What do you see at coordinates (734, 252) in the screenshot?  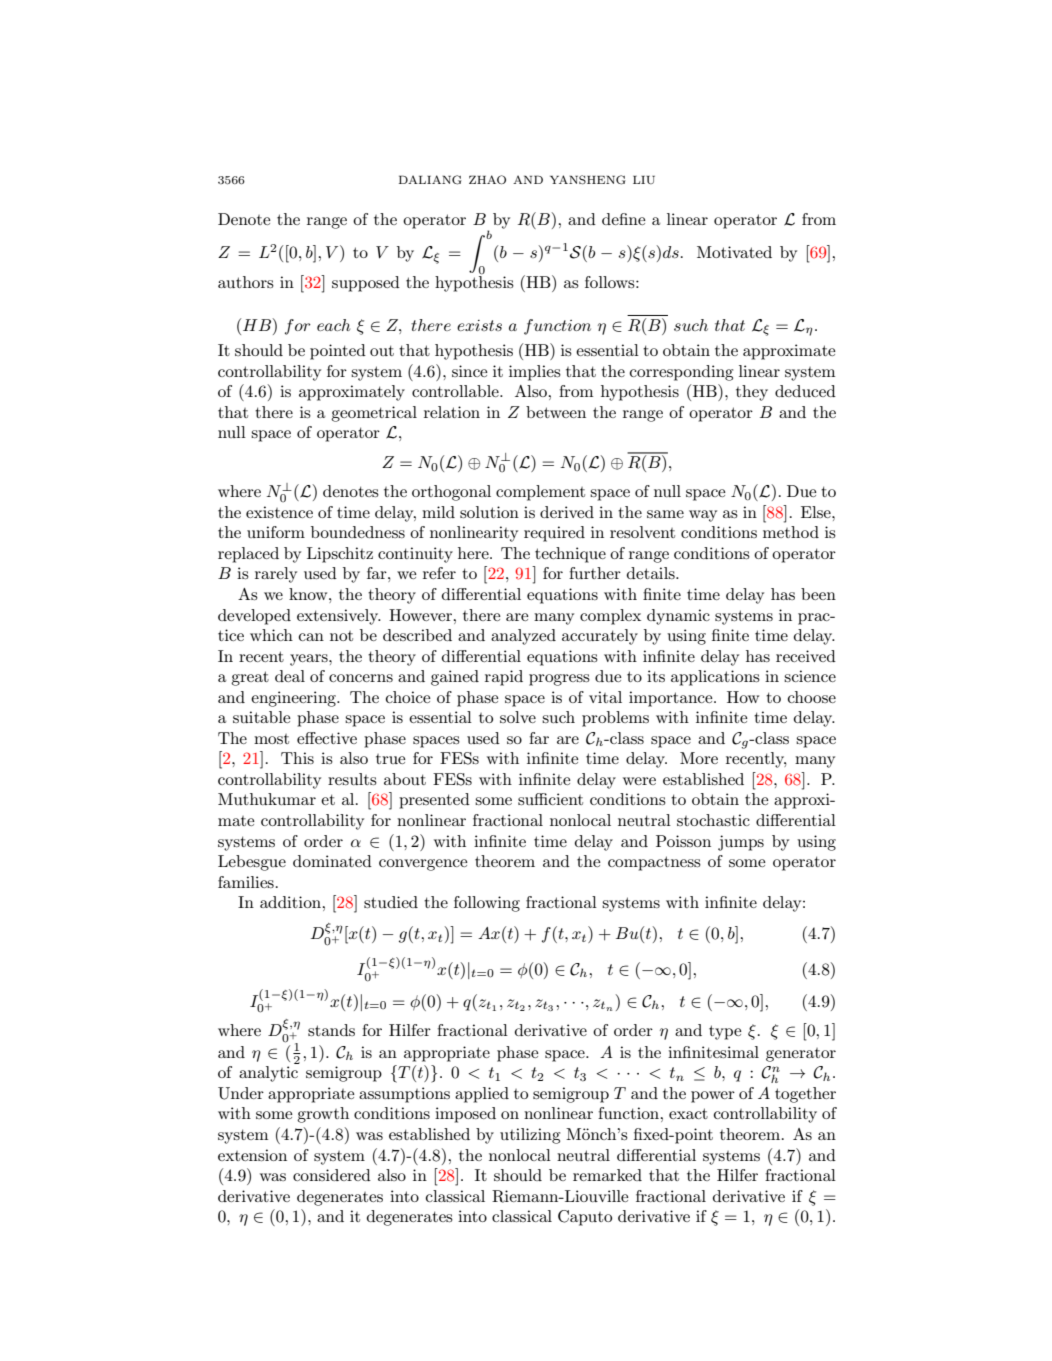 I see `Motivated` at bounding box center [734, 252].
